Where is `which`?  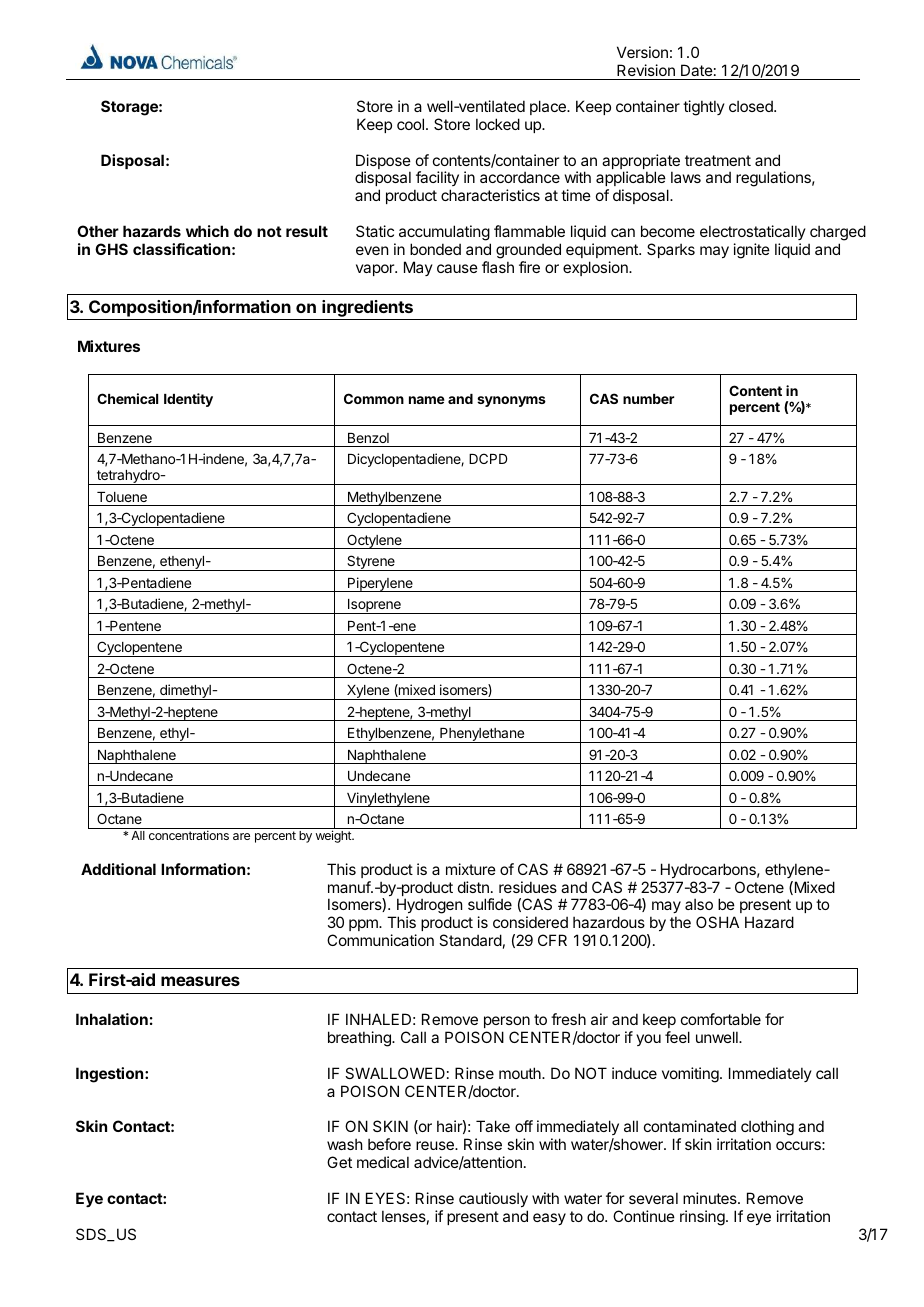
which is located at coordinates (207, 231).
